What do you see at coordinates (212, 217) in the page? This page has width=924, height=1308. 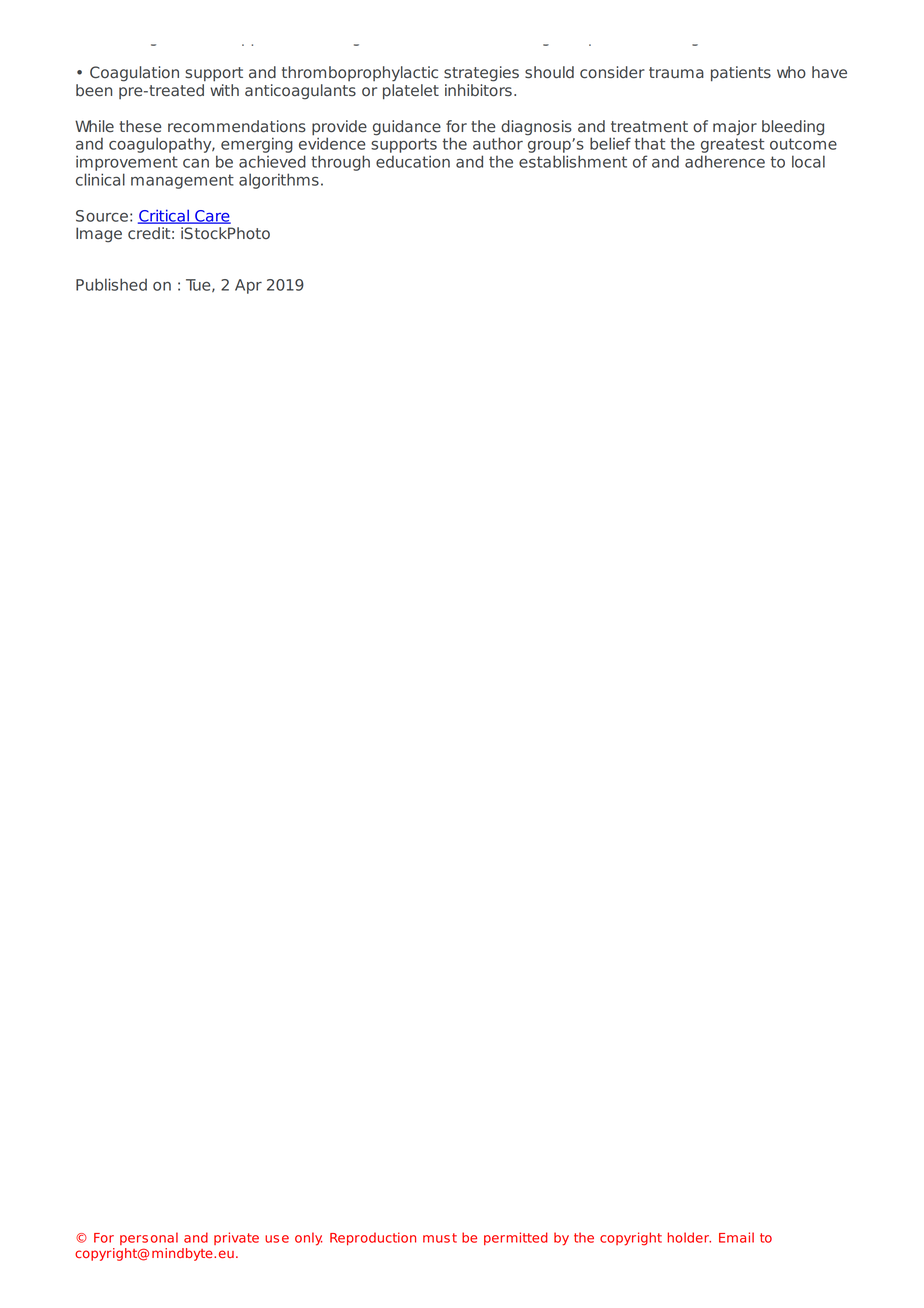 I see `Care` at bounding box center [212, 217].
